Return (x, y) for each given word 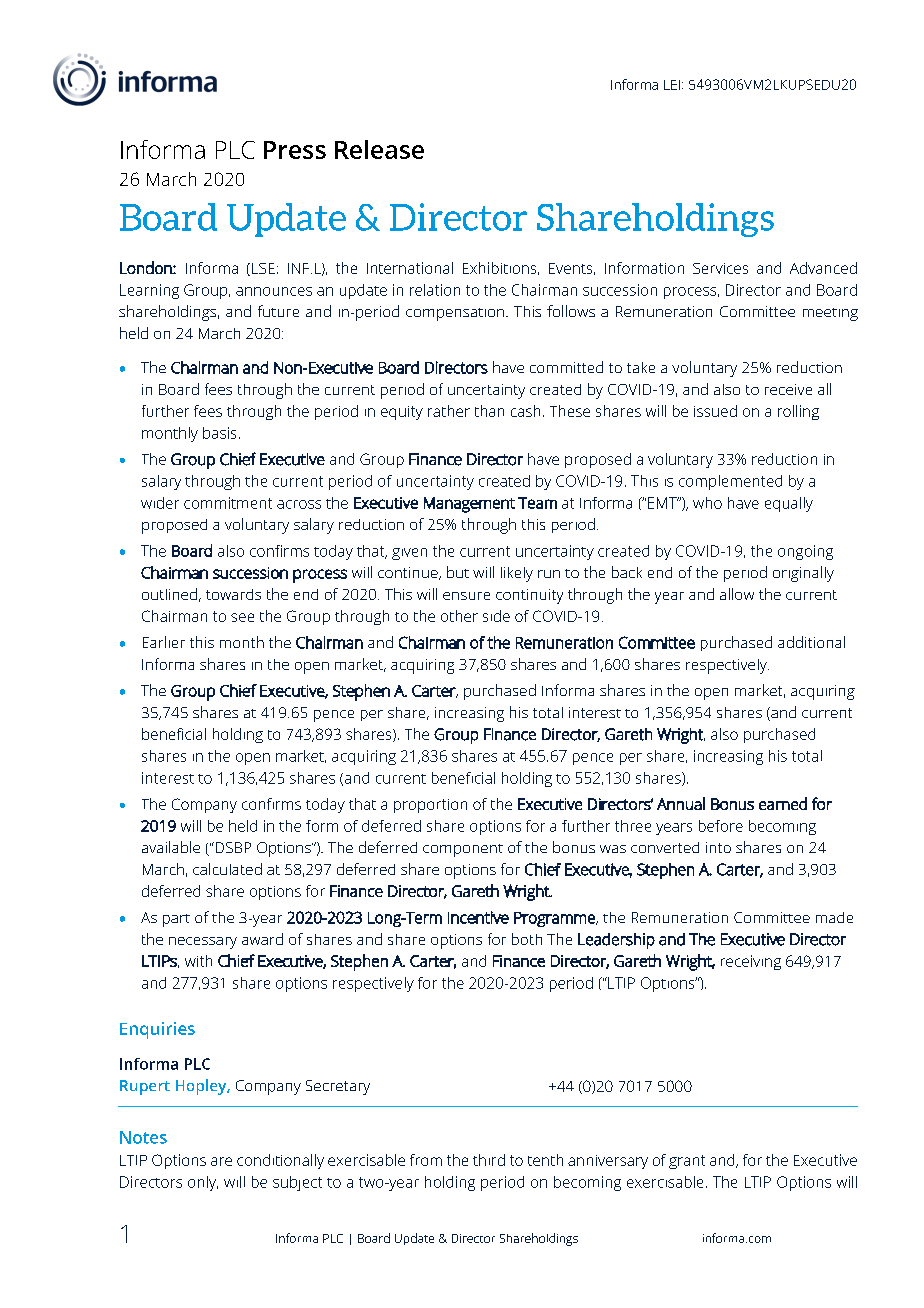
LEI (672, 85)
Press (295, 150)
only (203, 1183)
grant (687, 1162)
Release (379, 149)
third (489, 1160)
